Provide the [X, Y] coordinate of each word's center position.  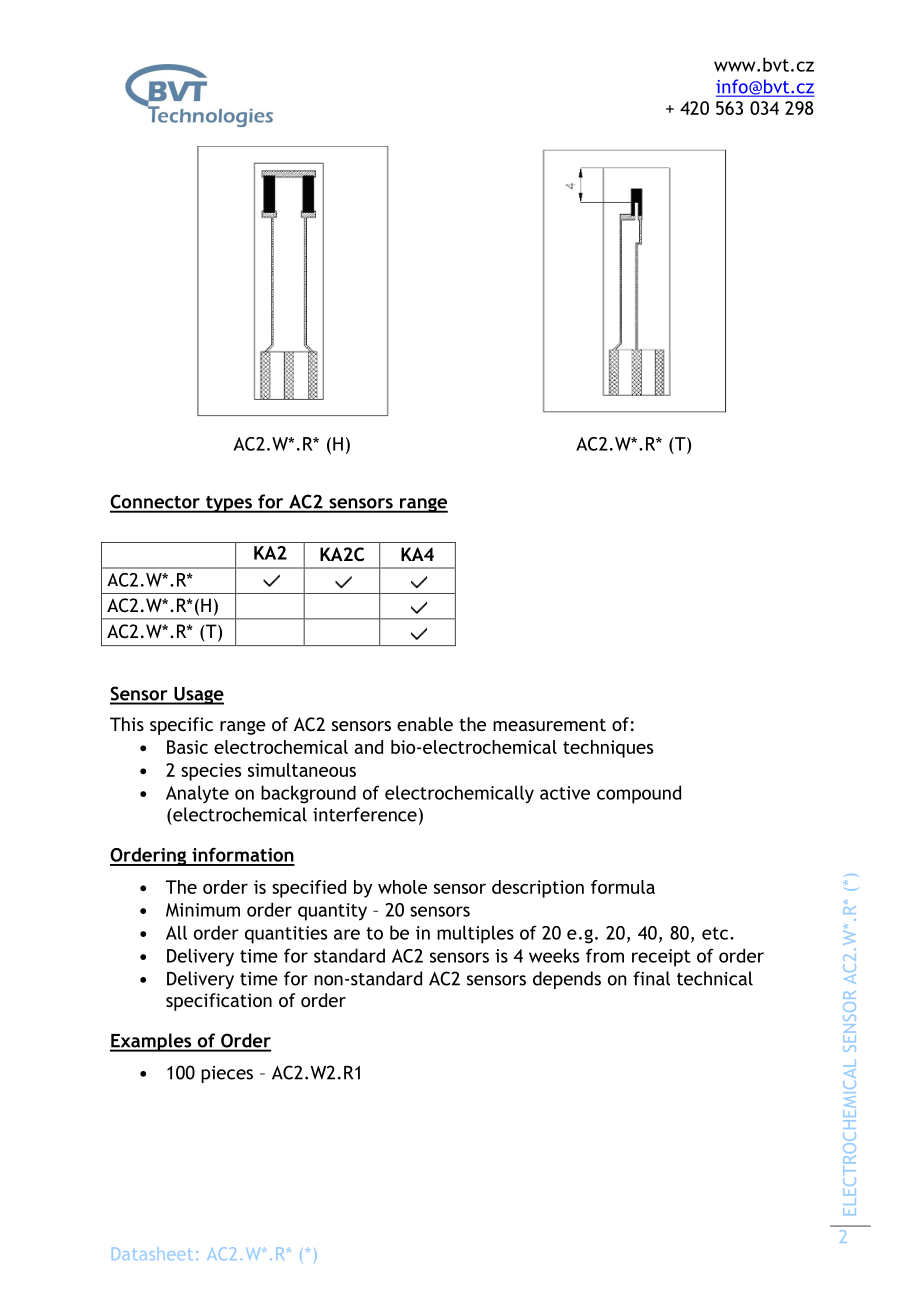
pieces [227, 1074]
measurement [549, 724]
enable [425, 724]
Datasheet [152, 1253]
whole [402, 887]
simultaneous [302, 770]
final [651, 978]
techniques [608, 749]
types [229, 504]
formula [623, 887]
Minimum [203, 910]
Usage [198, 696]
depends [567, 980]
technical [715, 978]
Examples [152, 1042]
